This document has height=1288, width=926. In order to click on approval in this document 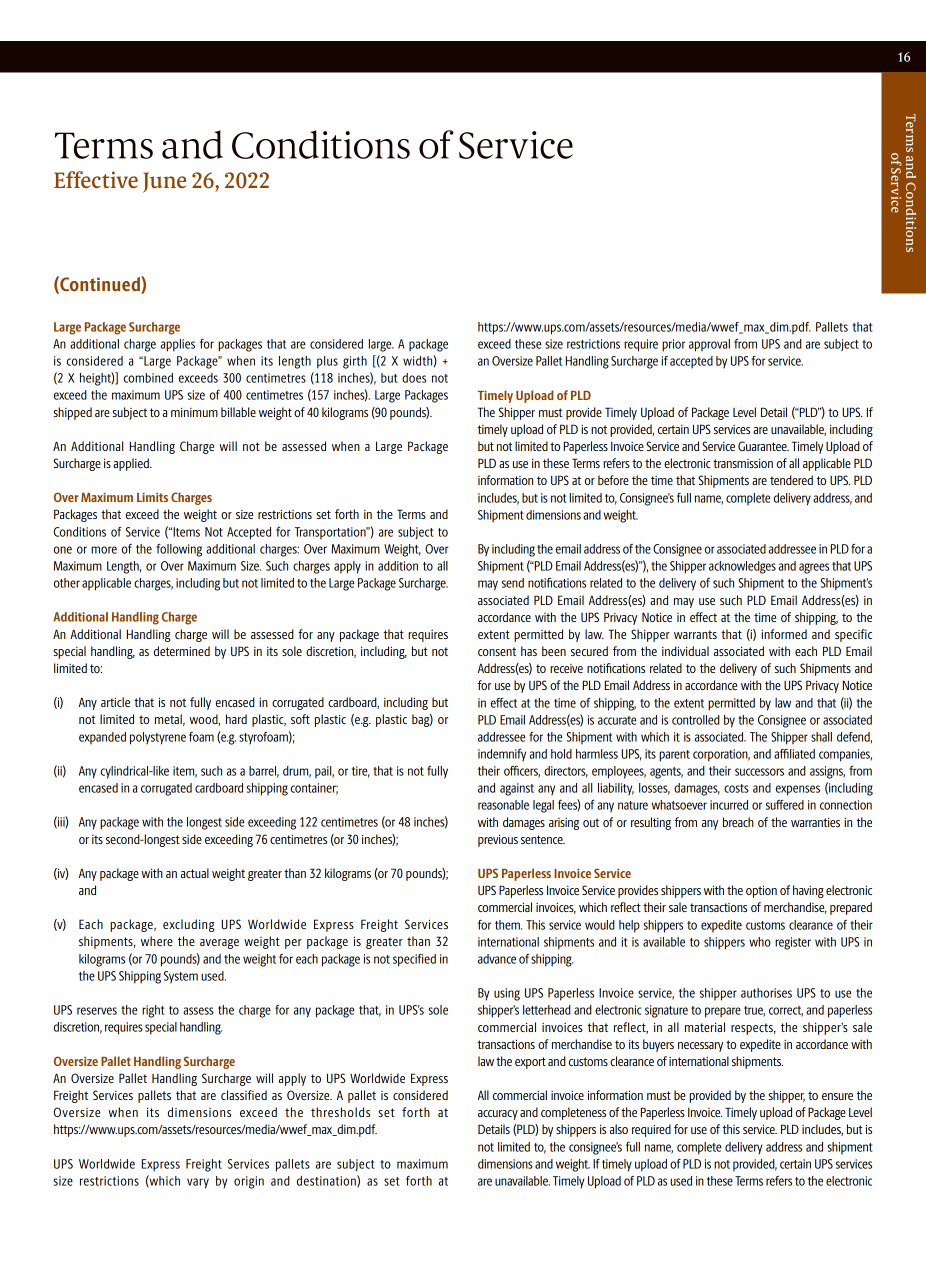, I will do `click(709, 345)`.
